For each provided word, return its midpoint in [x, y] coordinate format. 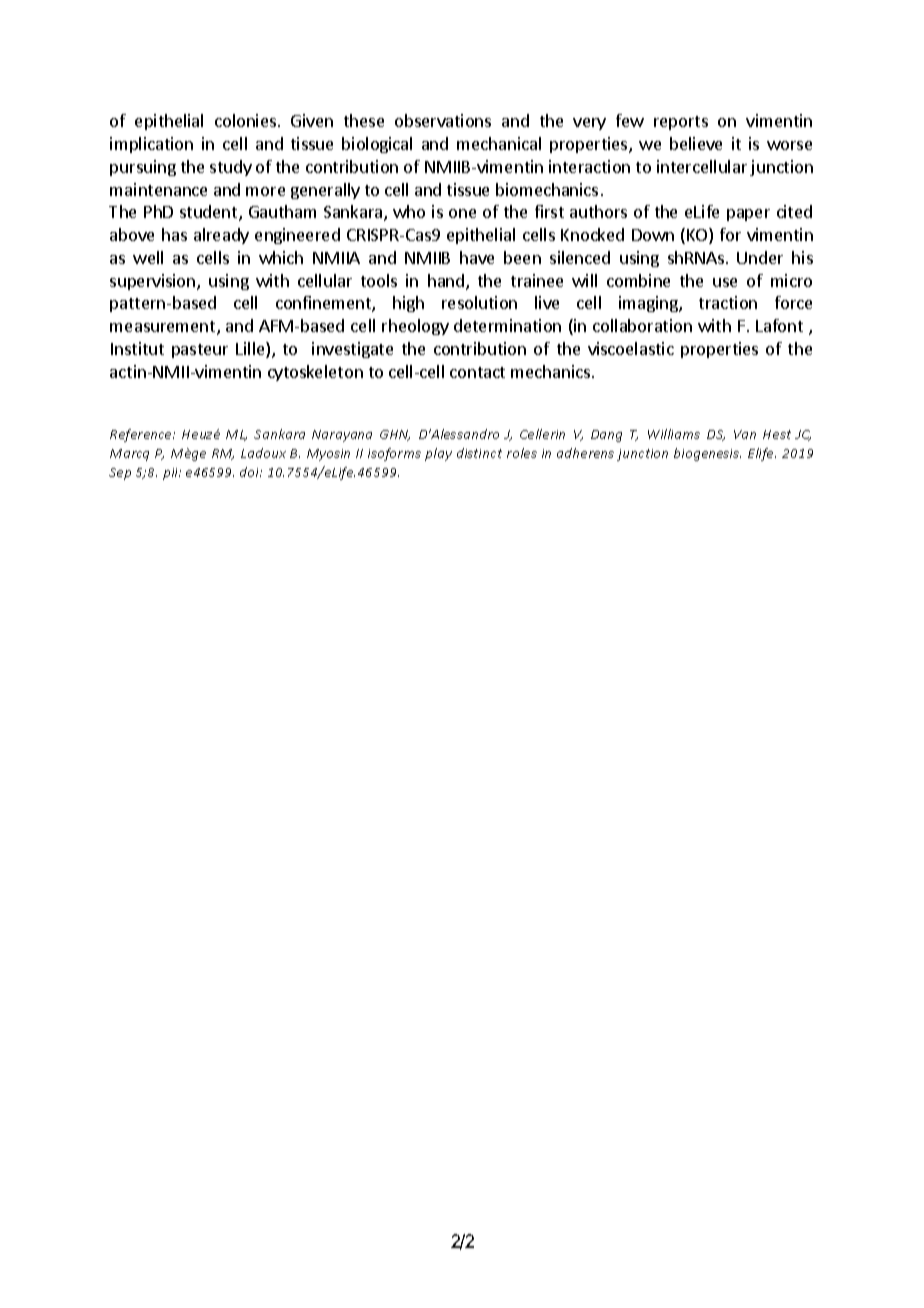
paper [748, 215]
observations [443, 120]
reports [681, 123]
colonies [247, 120]
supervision [154, 282]
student [210, 213]
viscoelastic [631, 348]
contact [477, 372]
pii [172, 474]
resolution [479, 302]
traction [728, 302]
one [462, 213]
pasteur [200, 351]
